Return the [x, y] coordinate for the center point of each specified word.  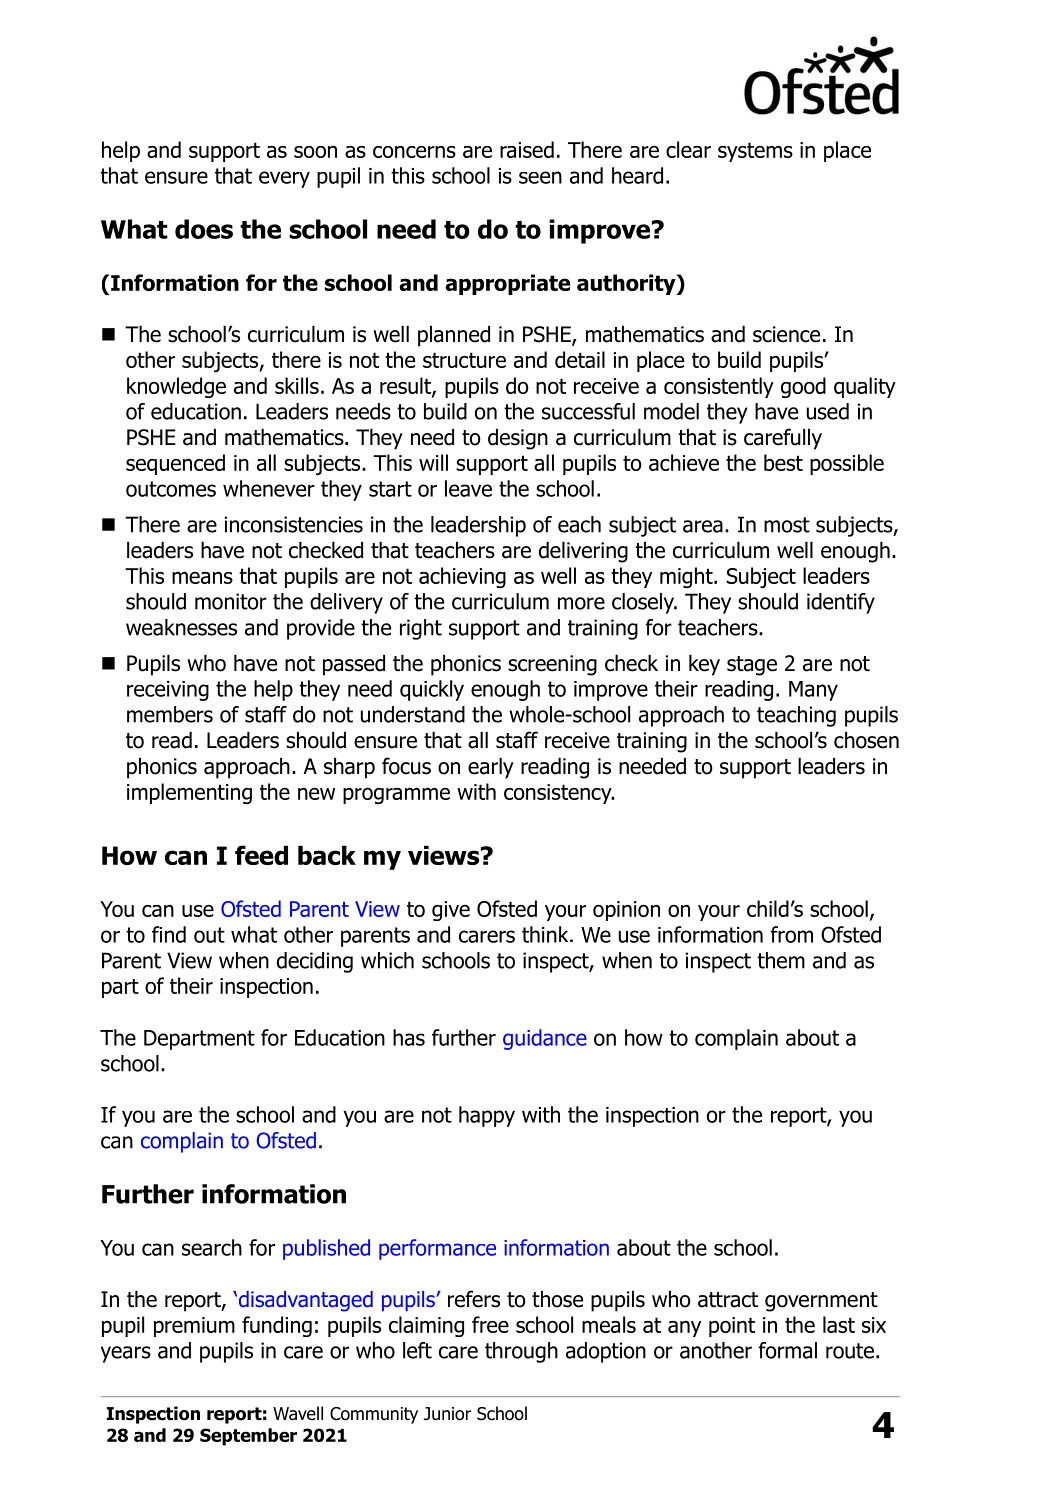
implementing [189, 793]
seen [540, 177]
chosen [866, 740]
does [204, 229]
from [791, 934]
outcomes [171, 489]
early [491, 768]
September [248, 1437]
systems [755, 152]
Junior [447, 1414]
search [212, 1247]
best [783, 462]
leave [468, 488]
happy [487, 1116]
